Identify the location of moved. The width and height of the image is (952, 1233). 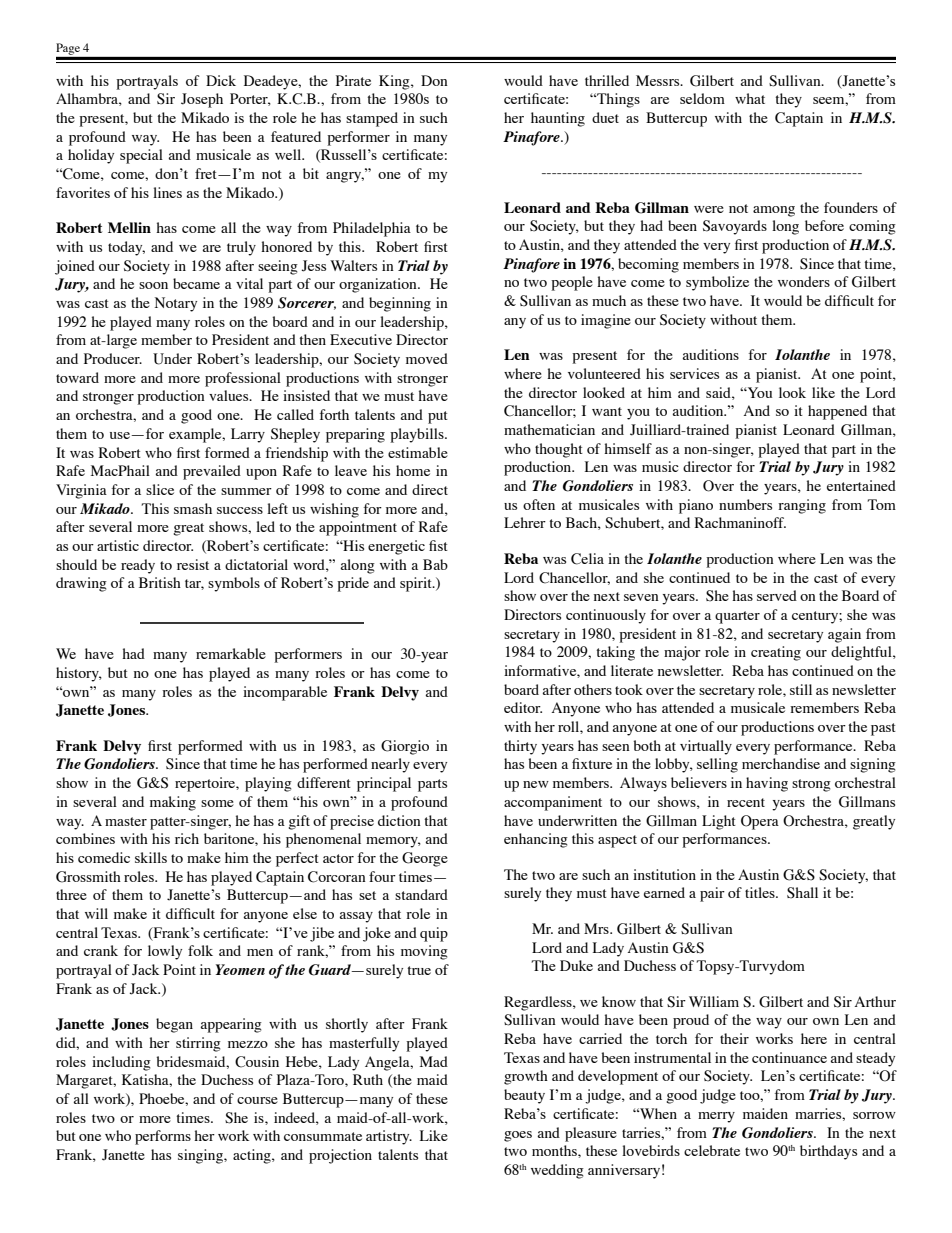
(427, 358).
